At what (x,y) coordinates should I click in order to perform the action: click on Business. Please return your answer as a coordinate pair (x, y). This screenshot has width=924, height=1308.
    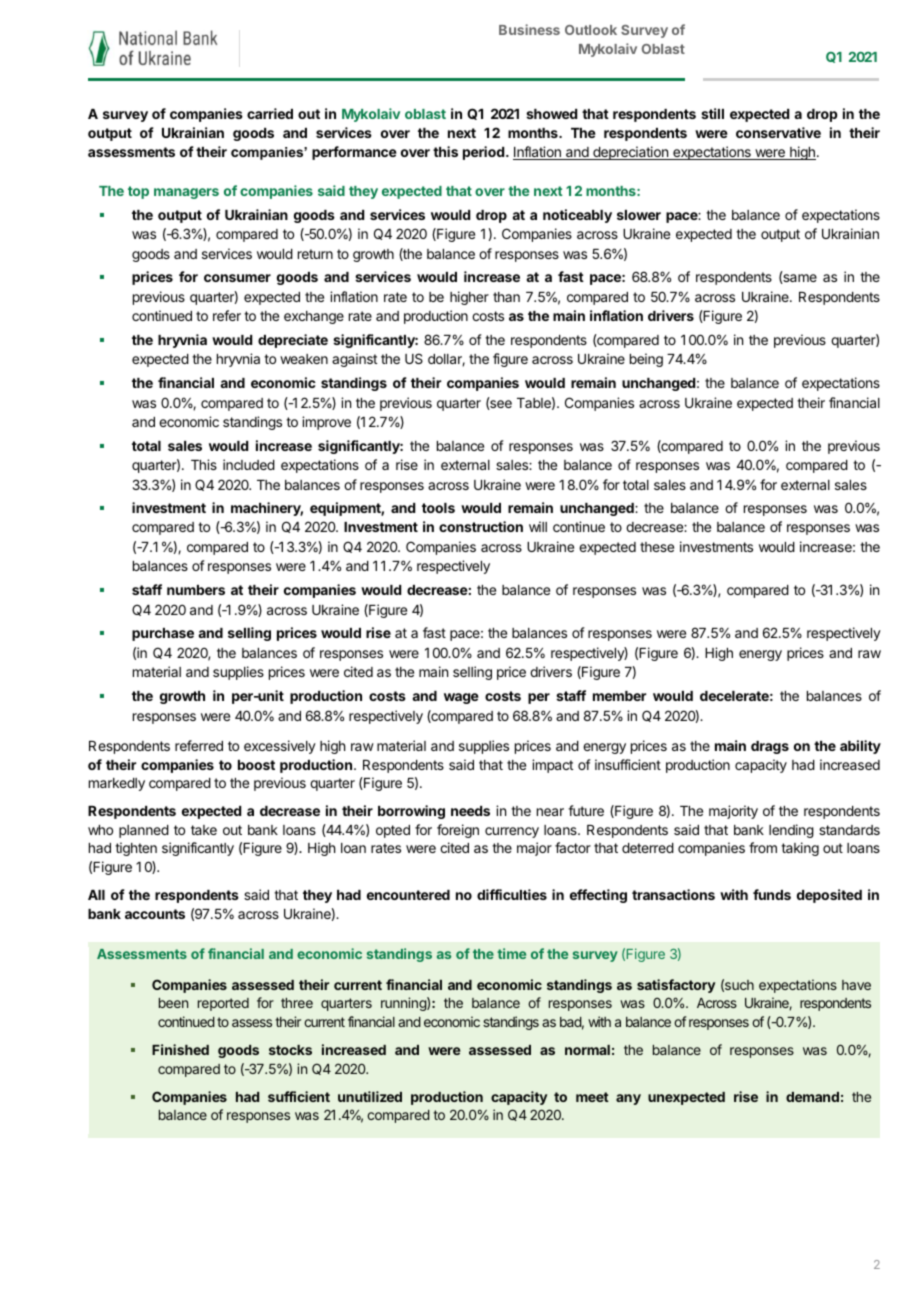
    Looking at the image, I should click on (529, 29).
